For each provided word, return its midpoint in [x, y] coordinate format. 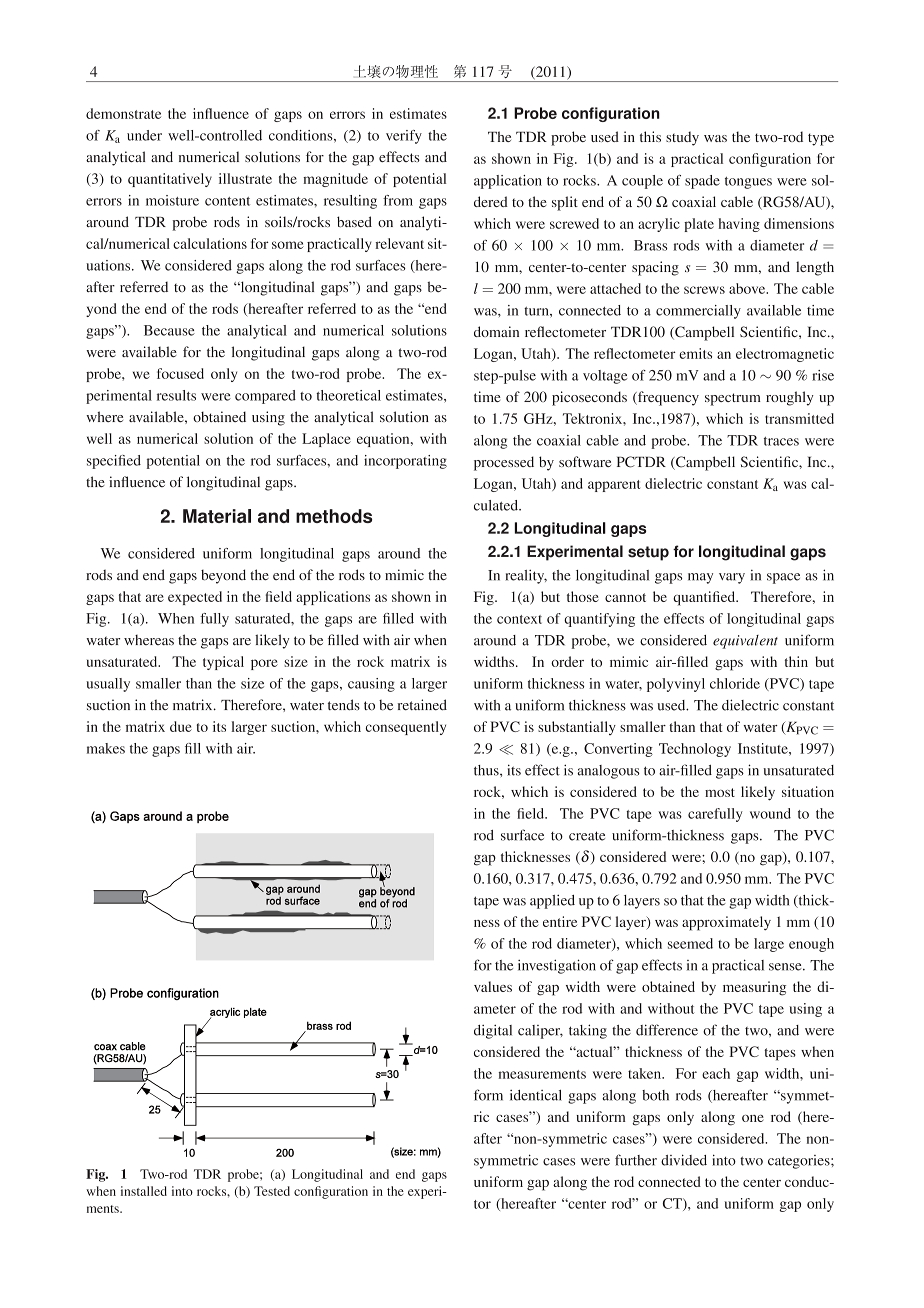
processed [504, 463]
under [144, 135]
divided [684, 1160]
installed [144, 1191]
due [181, 726]
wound [770, 813]
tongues [748, 183]
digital [493, 1032]
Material [217, 516]
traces [781, 441]
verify [404, 137]
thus [487, 770]
